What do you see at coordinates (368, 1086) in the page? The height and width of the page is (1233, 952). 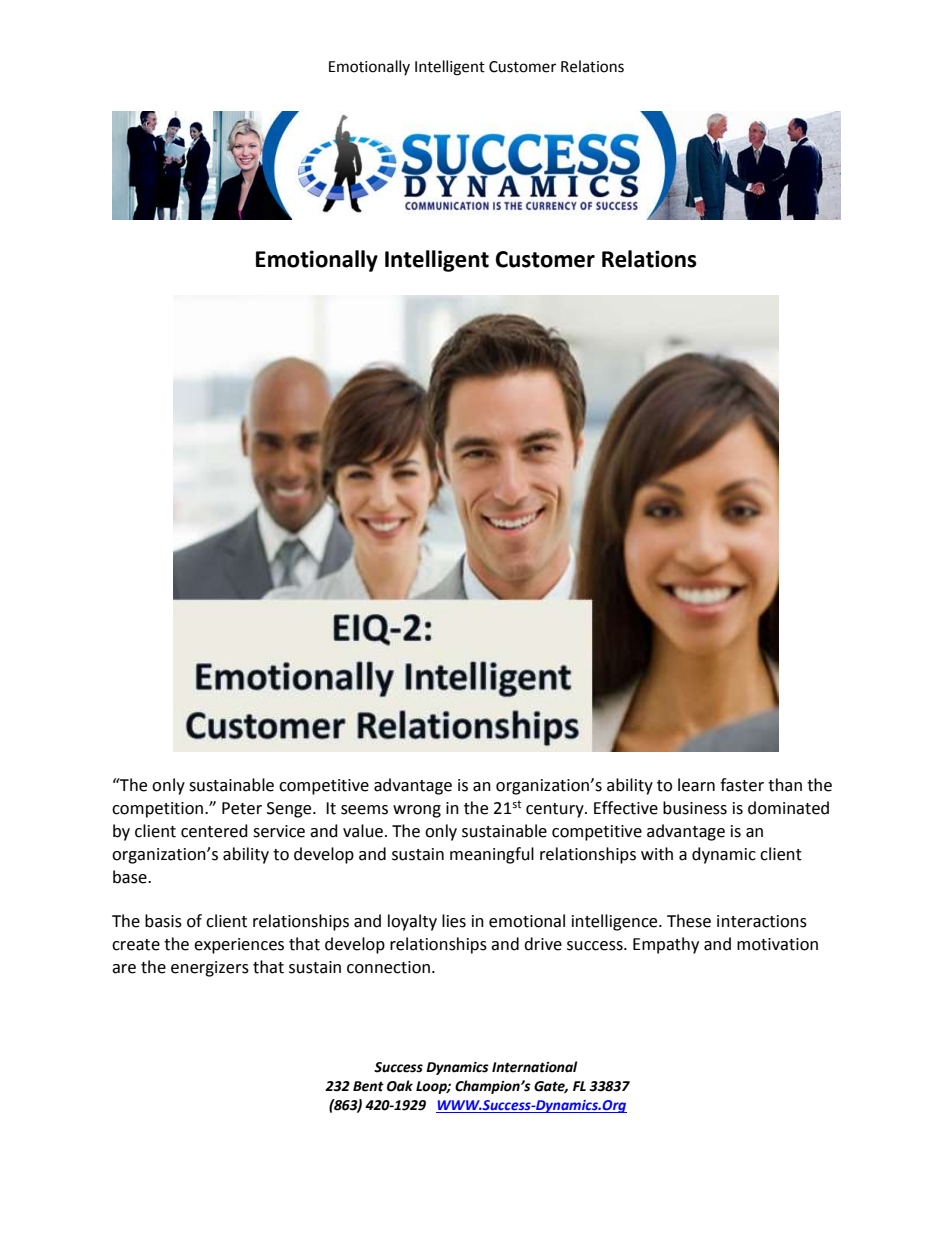 I see `Bent` at bounding box center [368, 1086].
